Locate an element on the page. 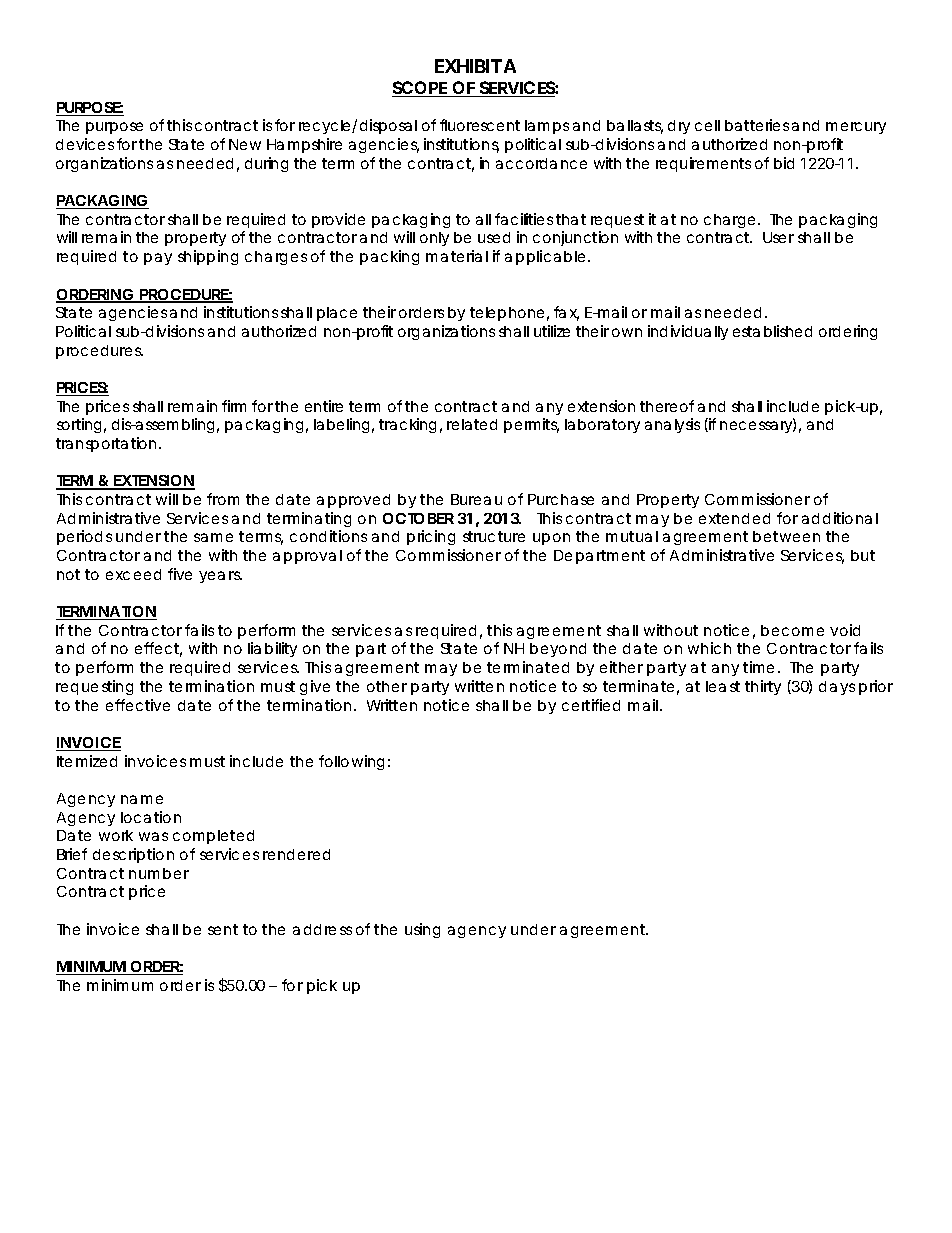 This page has width=952, height=1233. pay is located at coordinates (158, 259).
